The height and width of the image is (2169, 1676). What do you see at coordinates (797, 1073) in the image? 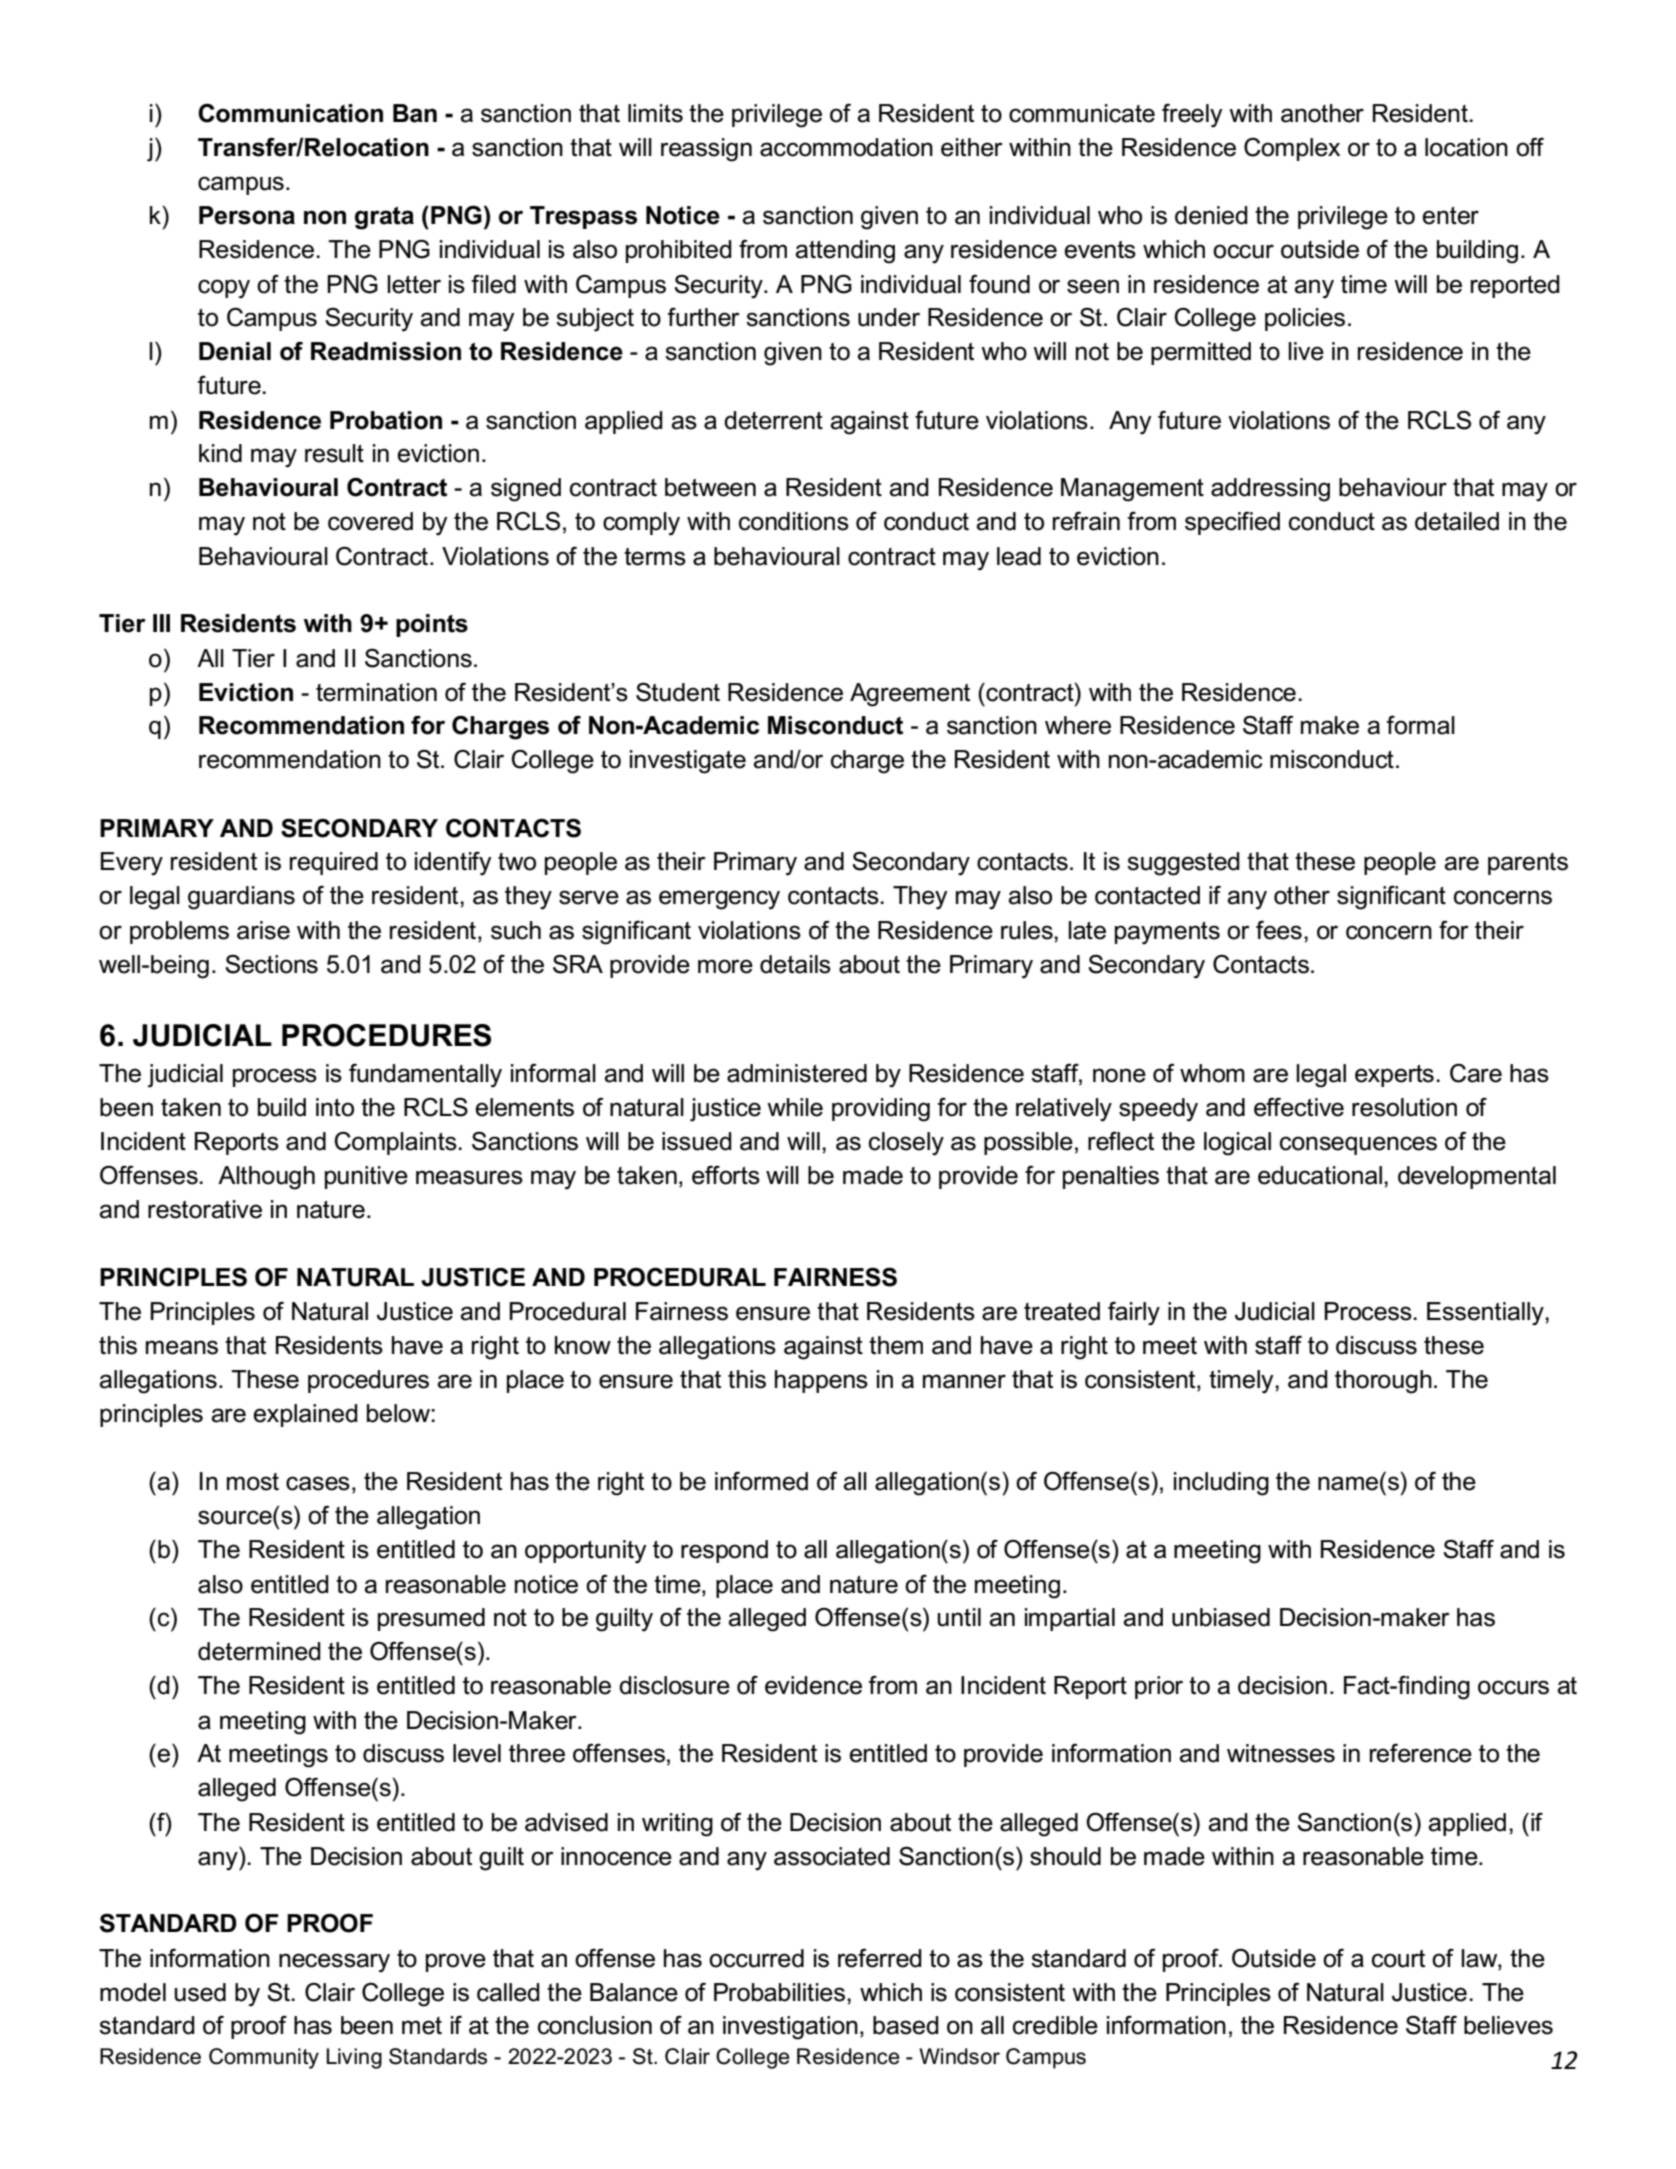
I see `administered` at bounding box center [797, 1073].
